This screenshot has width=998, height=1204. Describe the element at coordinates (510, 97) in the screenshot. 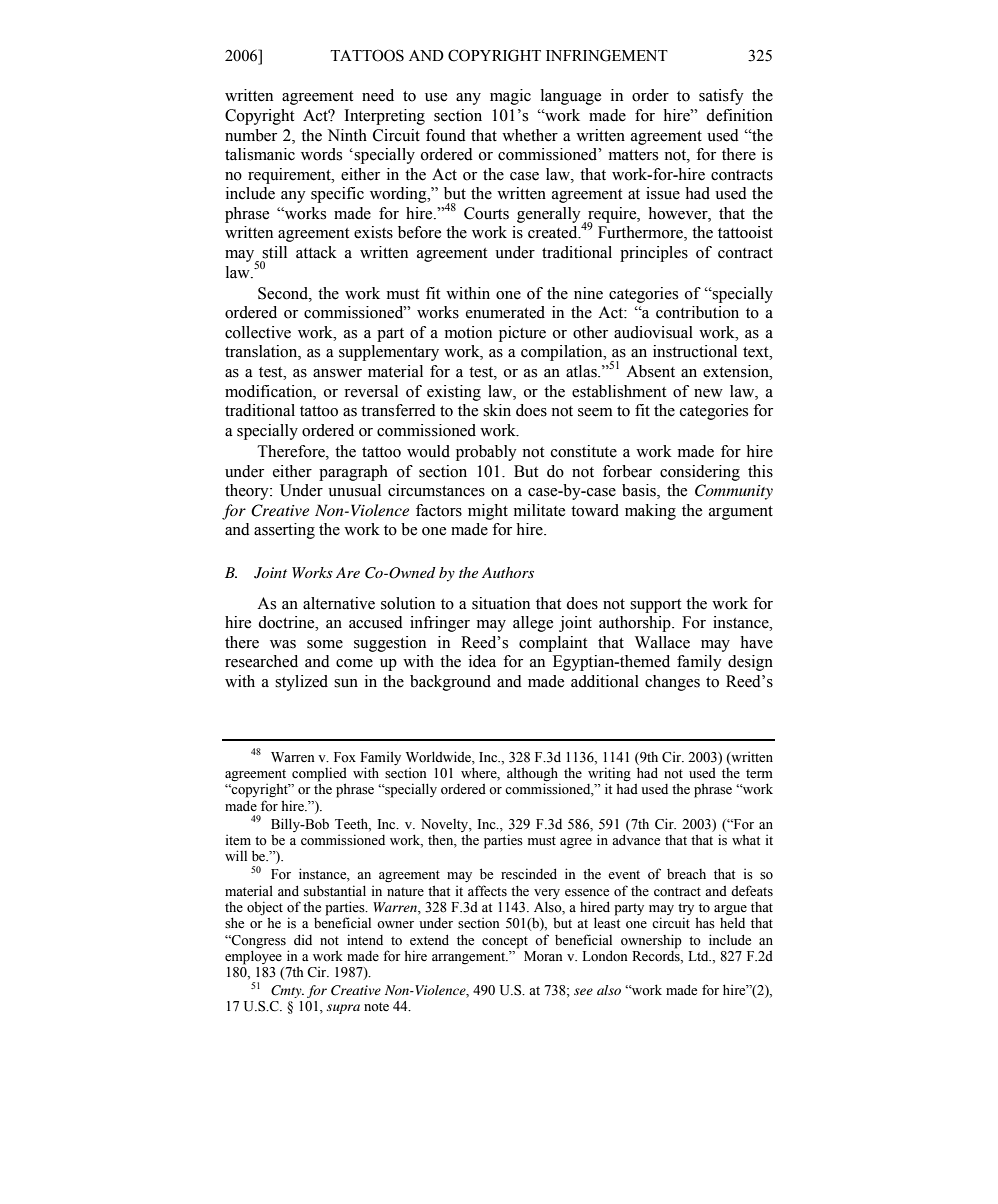

I see `magic` at that location.
